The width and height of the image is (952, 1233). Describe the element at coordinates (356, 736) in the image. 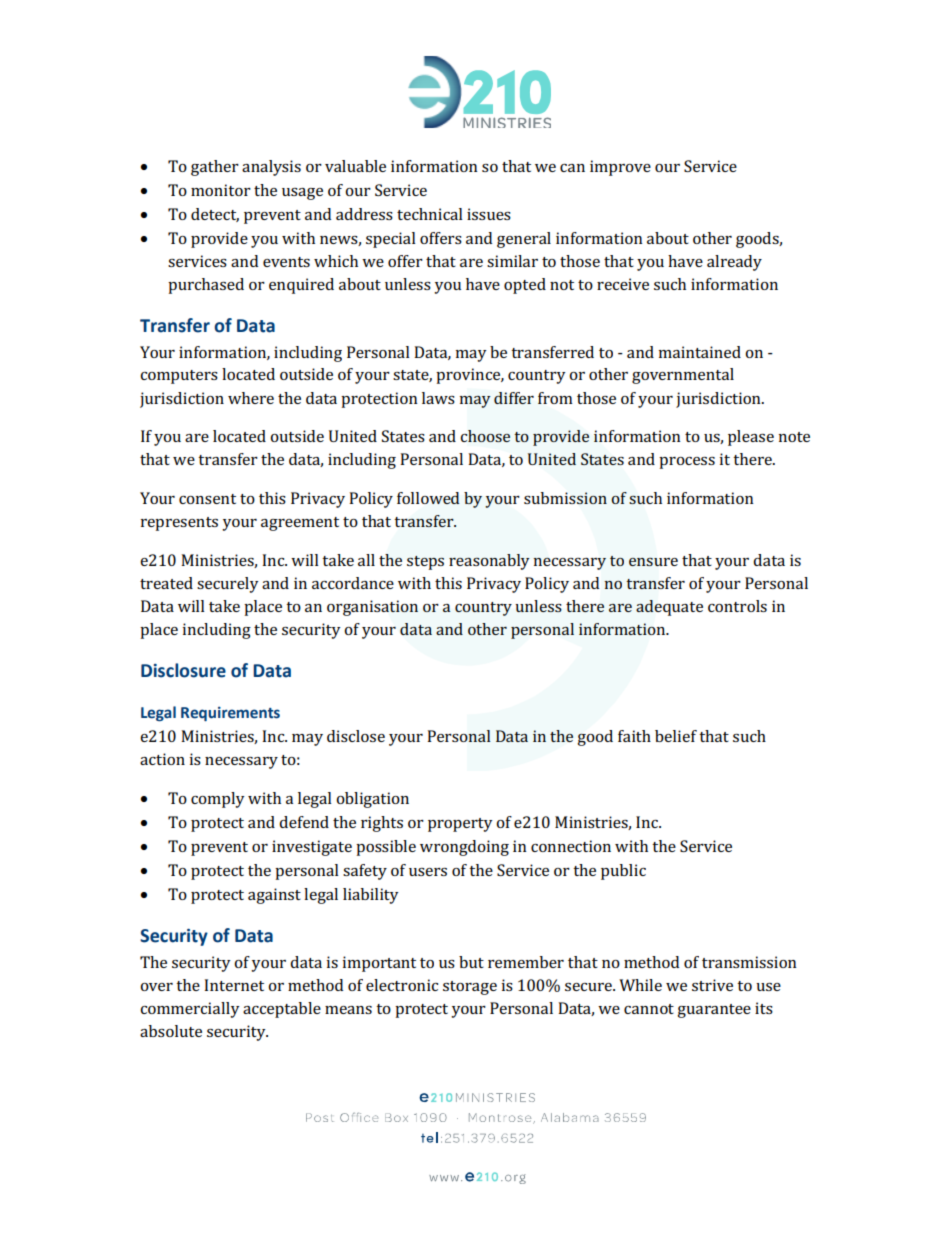

I see `disclose` at that location.
